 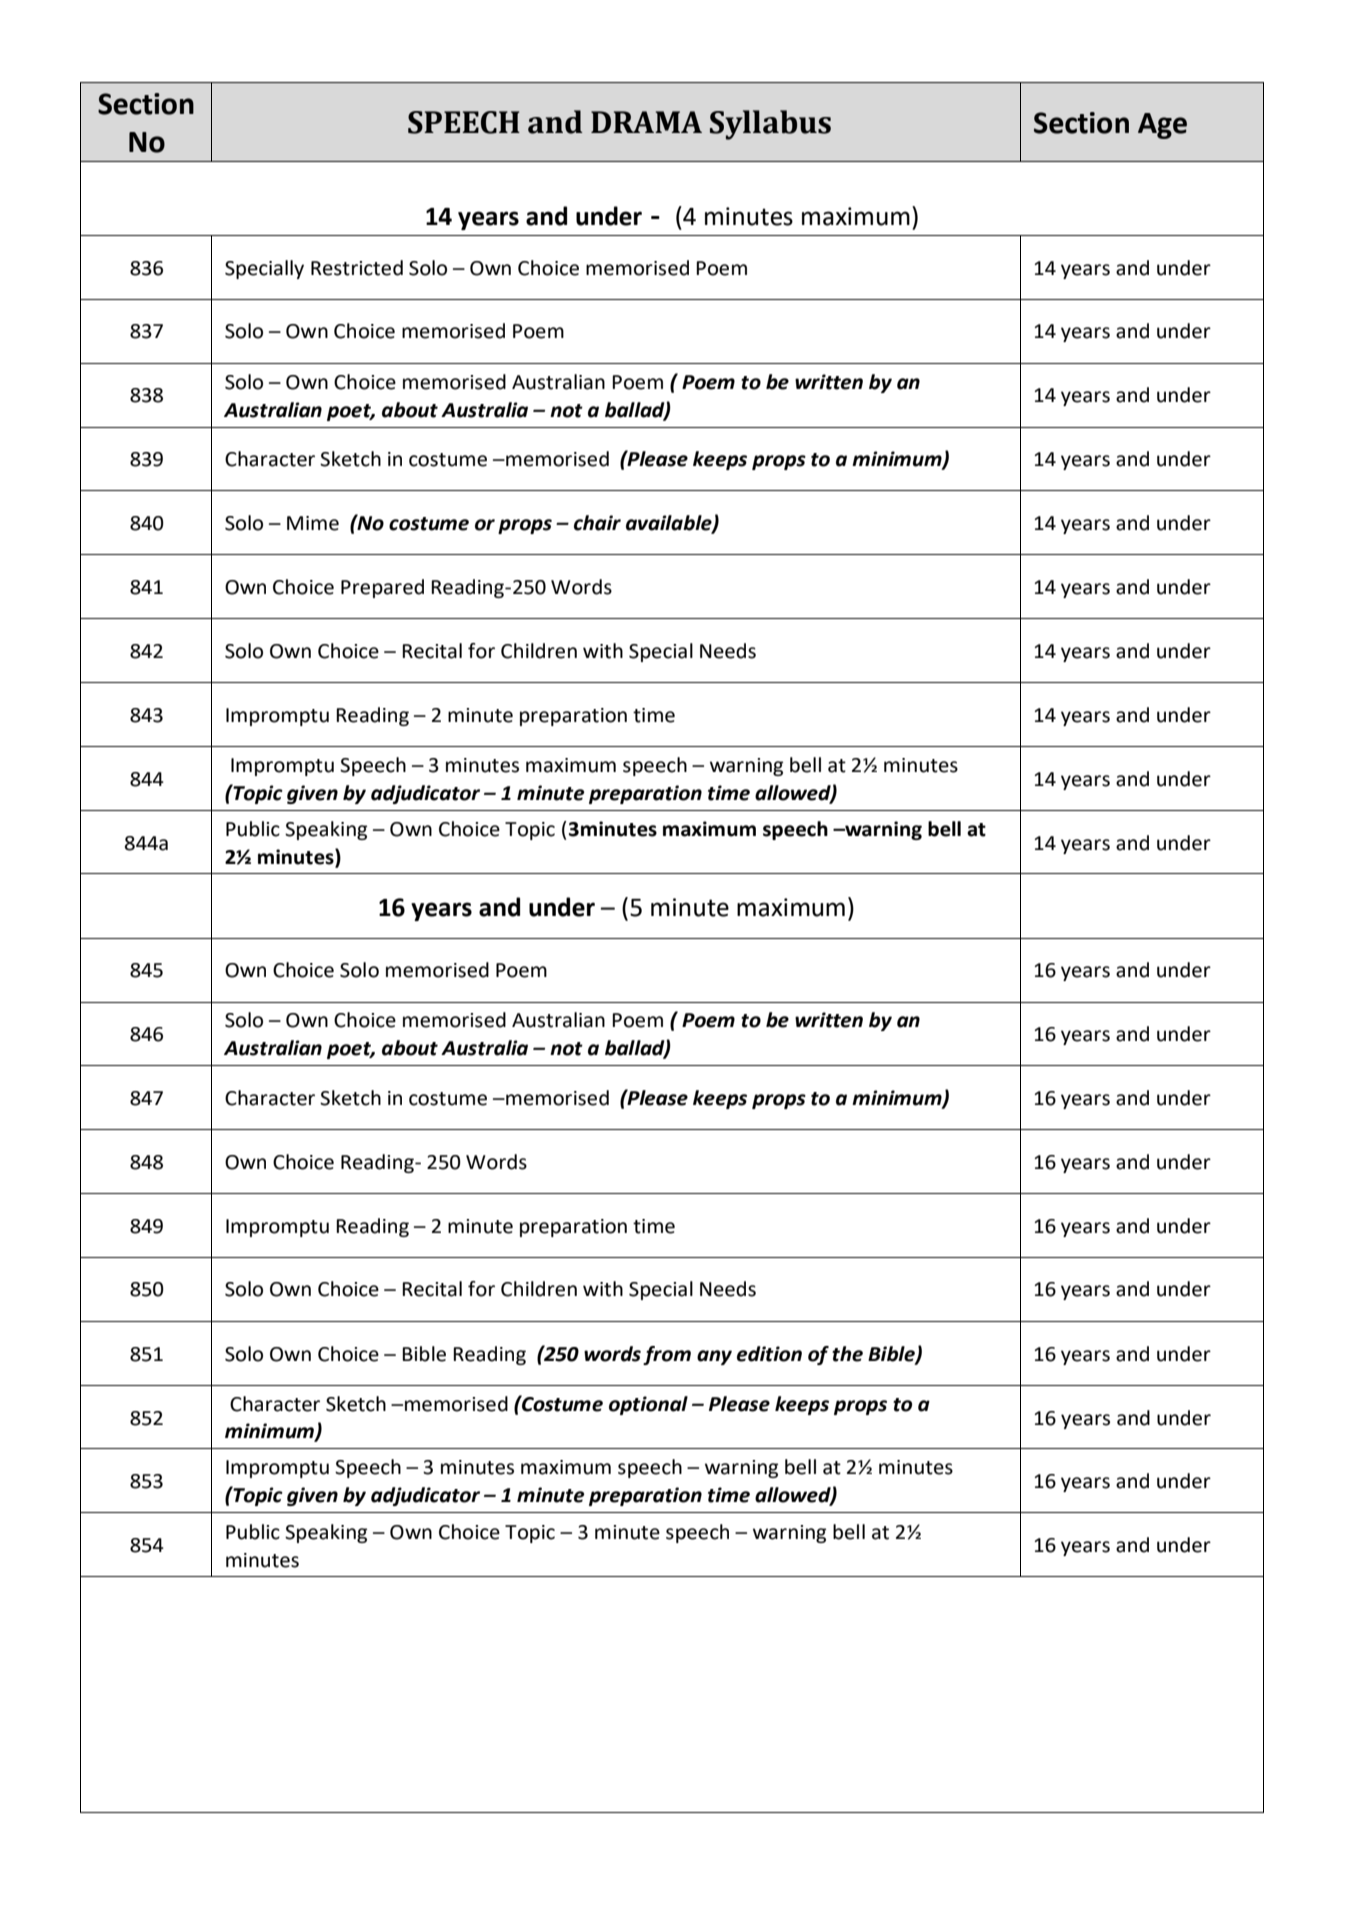 I want to click on from, so click(x=667, y=1355).
